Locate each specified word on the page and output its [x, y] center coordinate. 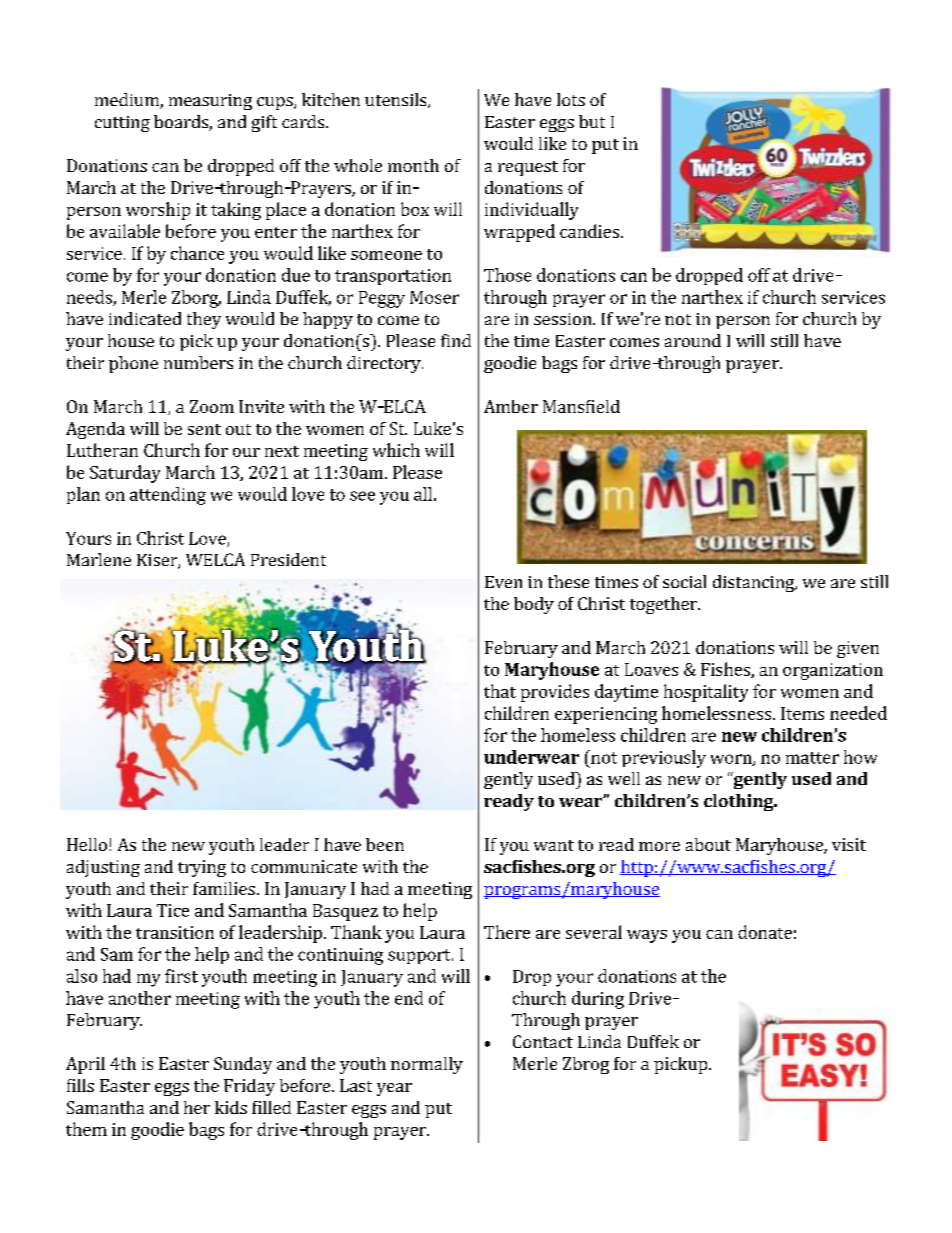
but [592, 121]
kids [231, 1107]
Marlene [99, 559]
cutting [122, 124]
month [413, 165]
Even [503, 582]
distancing [755, 583]
